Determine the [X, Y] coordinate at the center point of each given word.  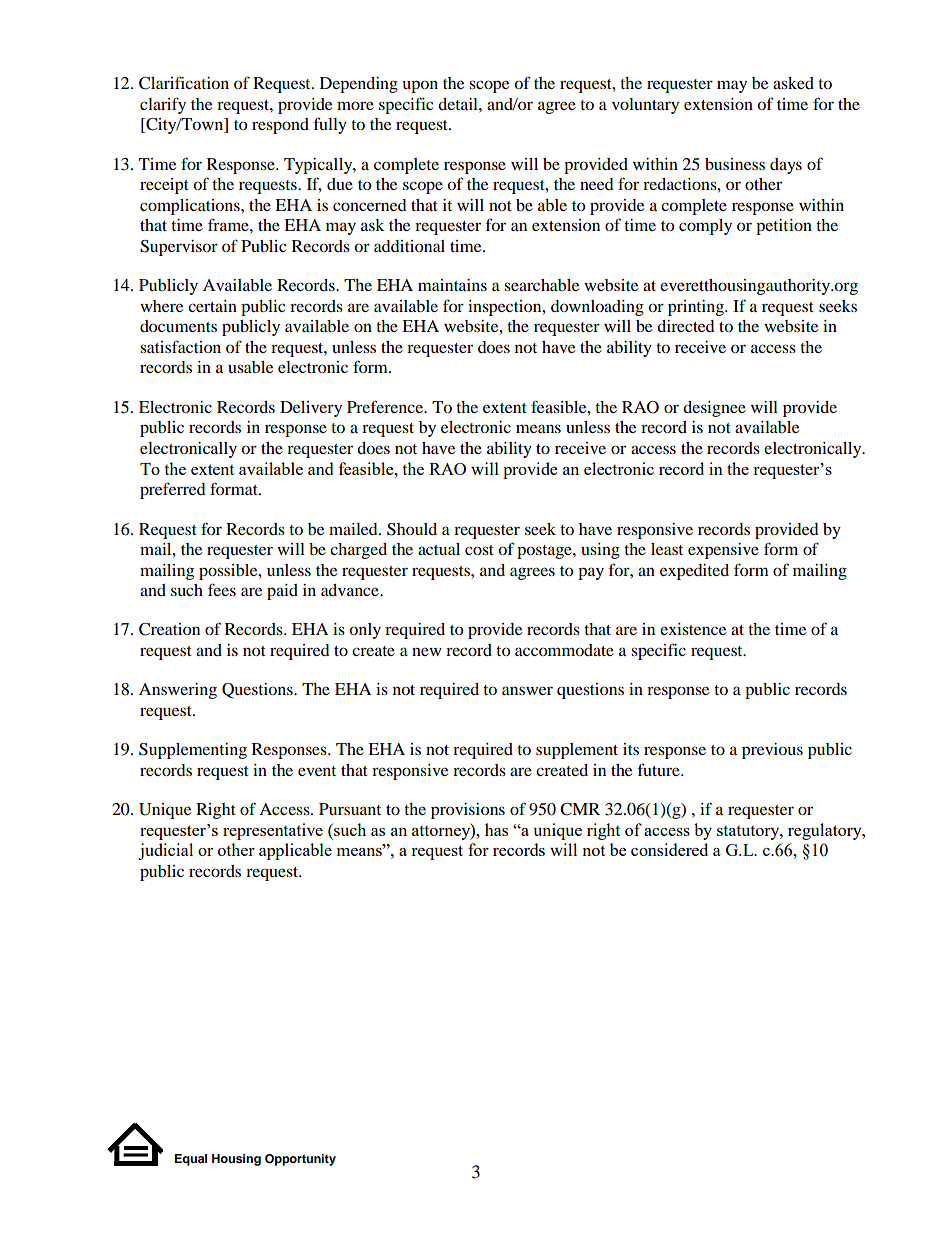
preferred [173, 490]
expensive [723, 551]
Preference [386, 406]
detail [459, 104]
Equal [191, 1160]
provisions [468, 811]
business [735, 164]
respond [280, 126]
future [660, 769]
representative [273, 831]
